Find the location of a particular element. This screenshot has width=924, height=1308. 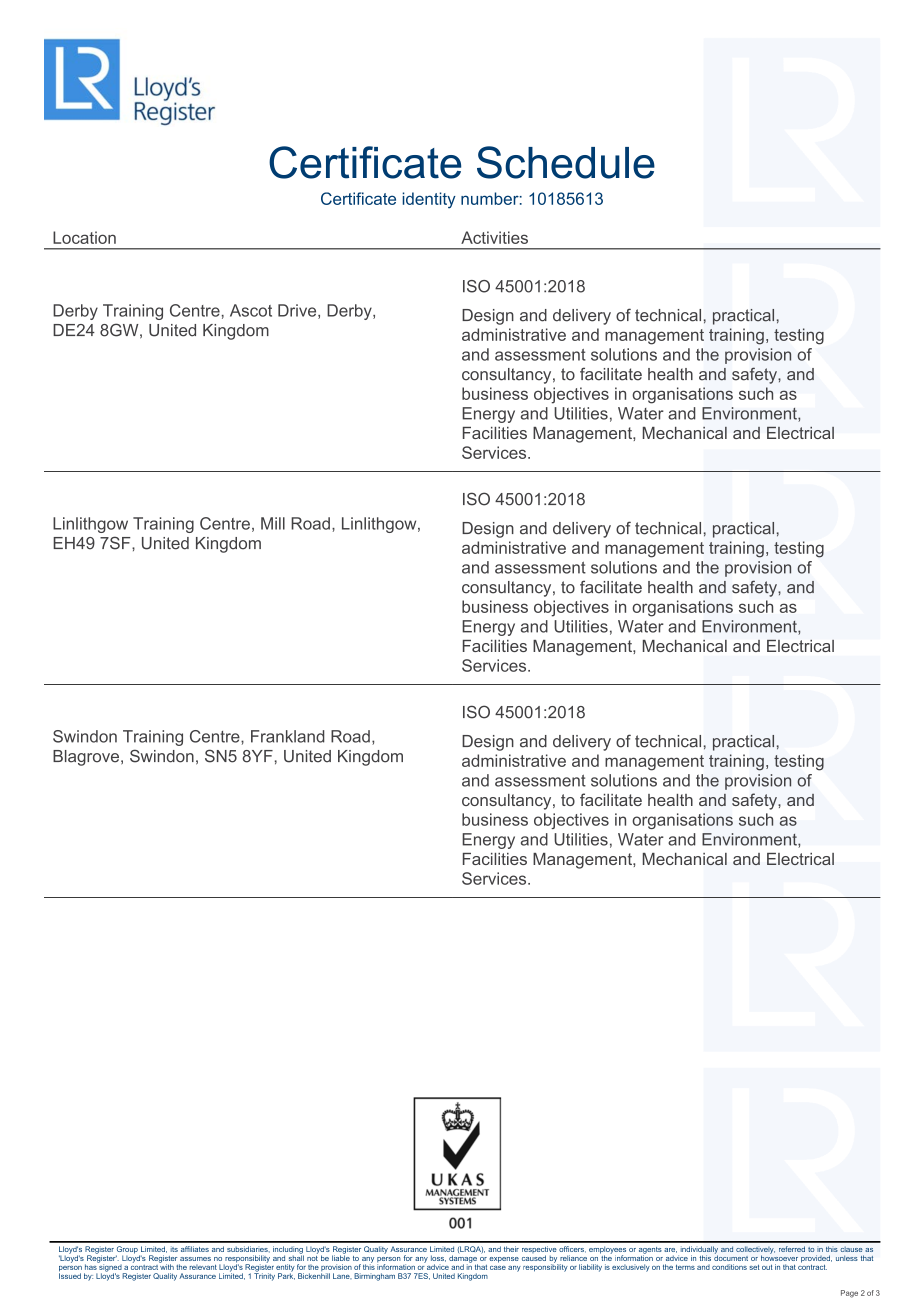

assumes is located at coordinates (195, 1259).
